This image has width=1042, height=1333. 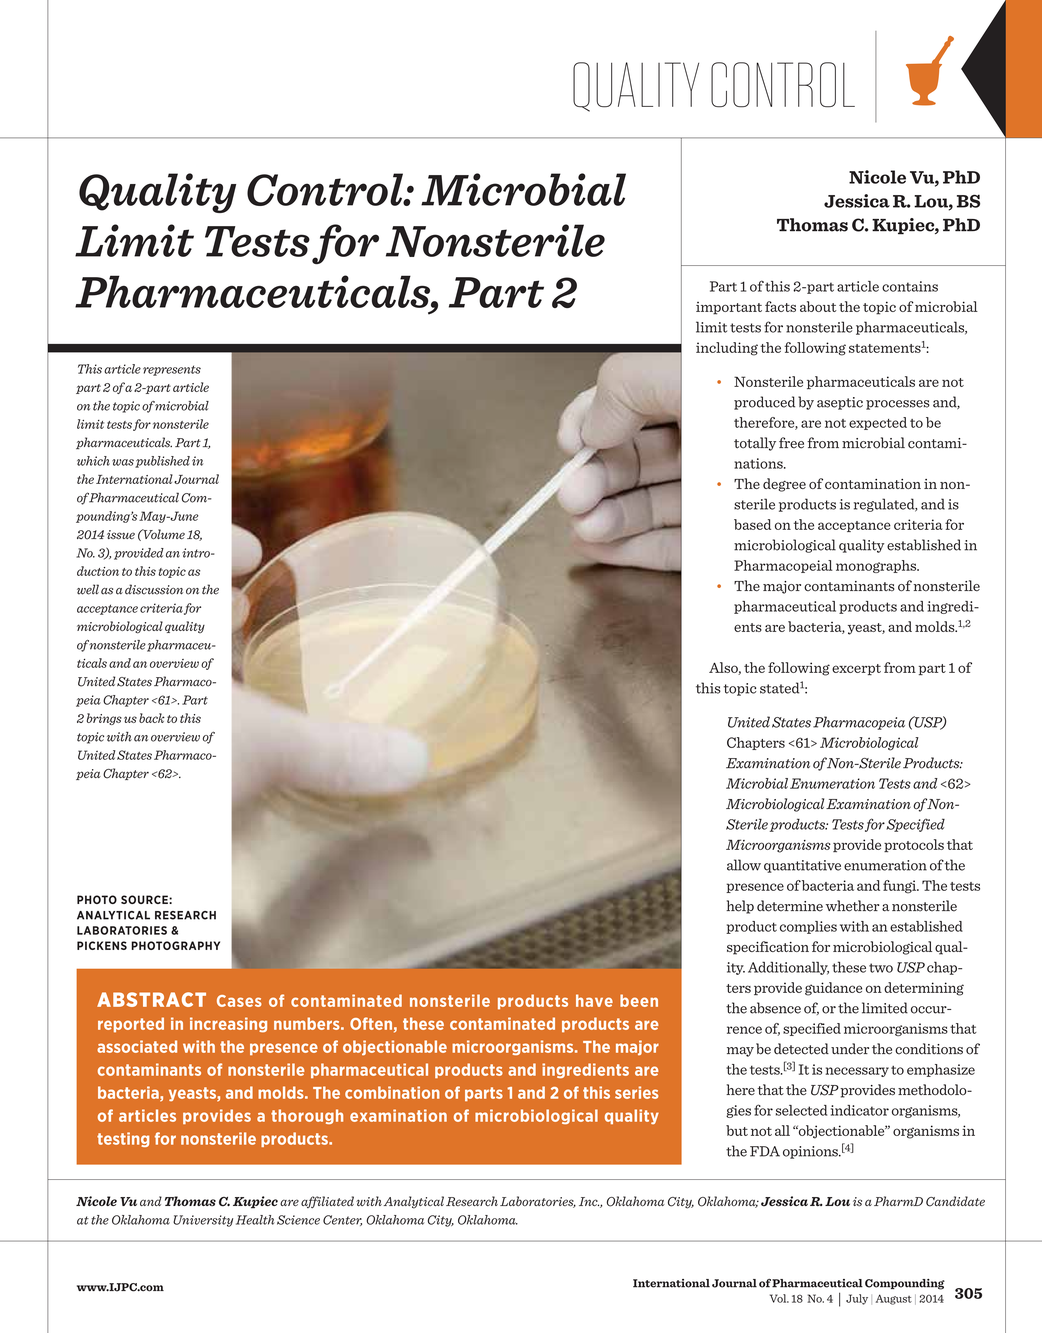 What do you see at coordinates (857, 1299) in the image?
I see `July` at bounding box center [857, 1299].
